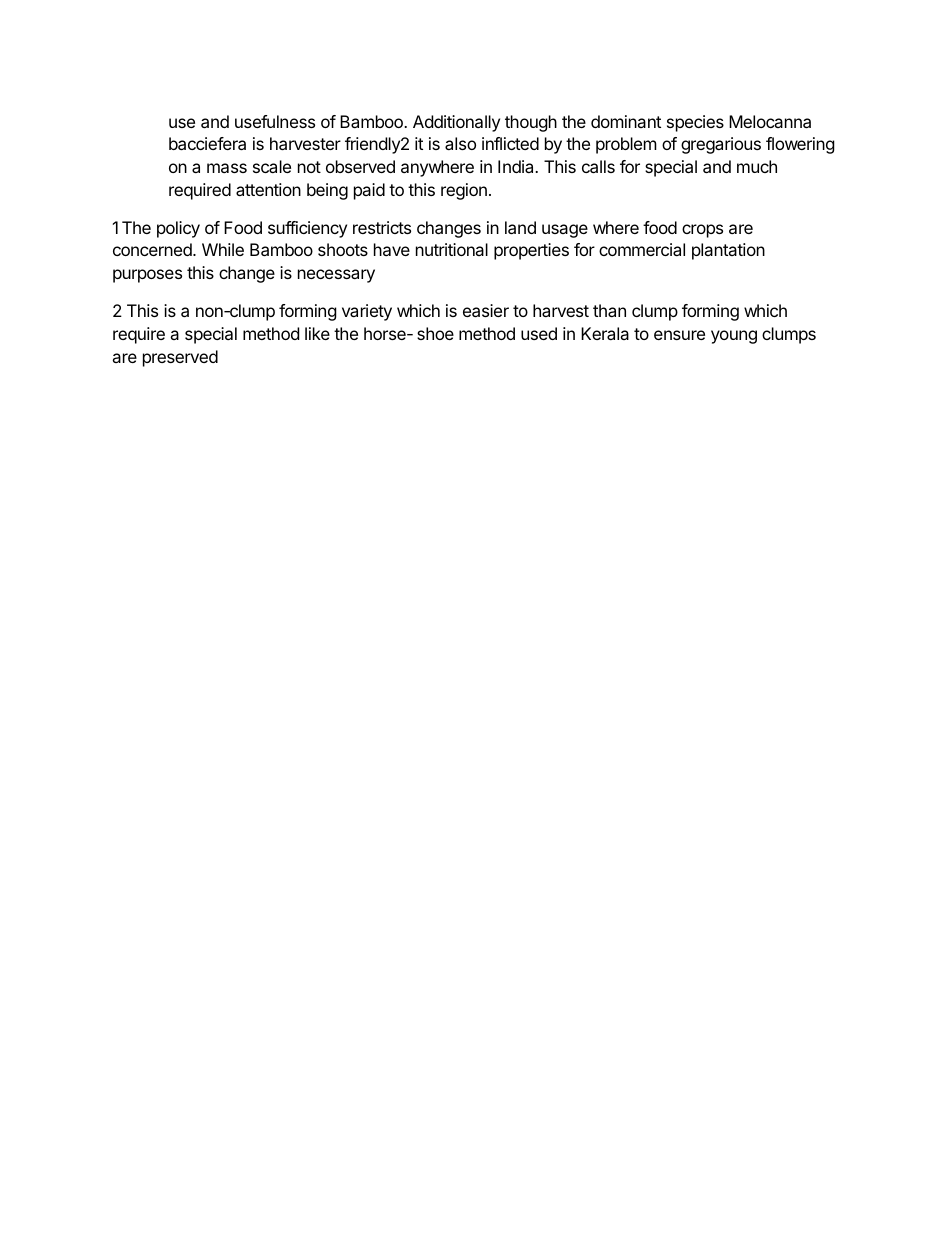  What do you see at coordinates (275, 121) in the screenshot?
I see `usefulness` at bounding box center [275, 121].
